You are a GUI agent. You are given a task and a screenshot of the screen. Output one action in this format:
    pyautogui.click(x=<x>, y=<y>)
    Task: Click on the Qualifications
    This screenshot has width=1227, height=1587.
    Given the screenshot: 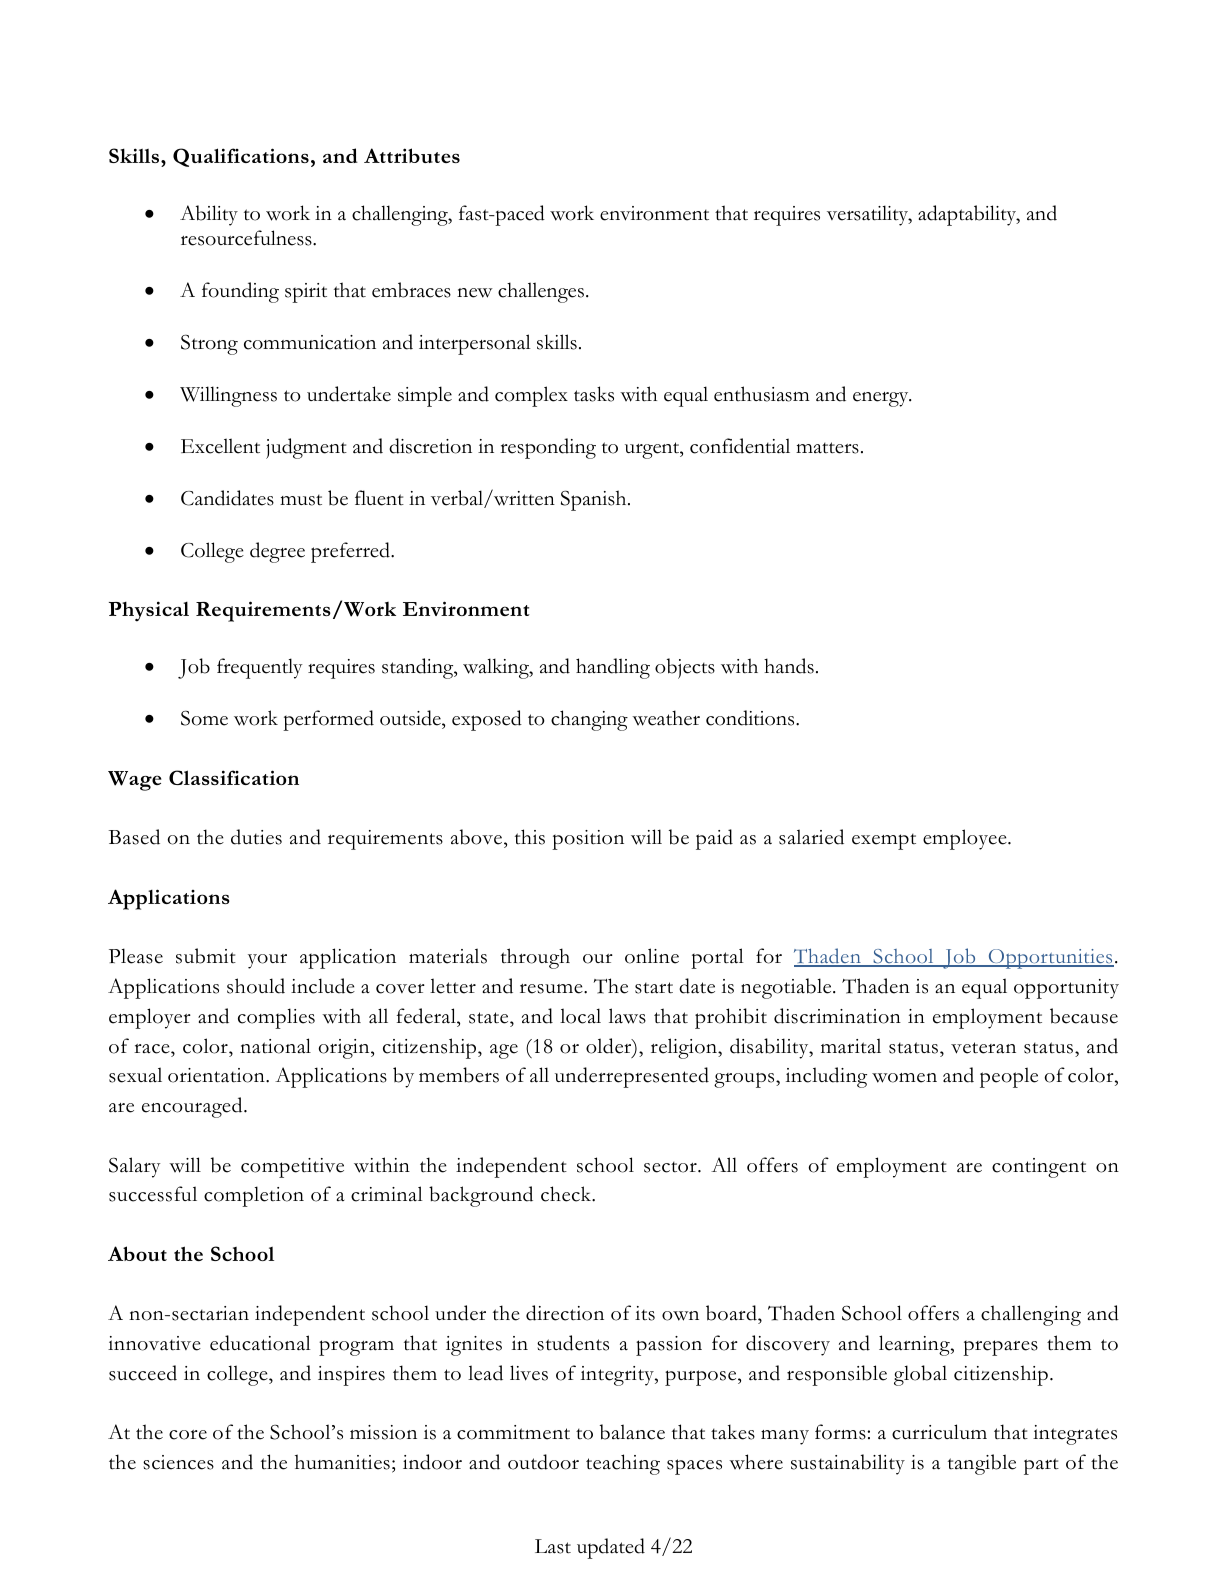 What is the action you would take?
    pyautogui.click(x=241, y=157)
